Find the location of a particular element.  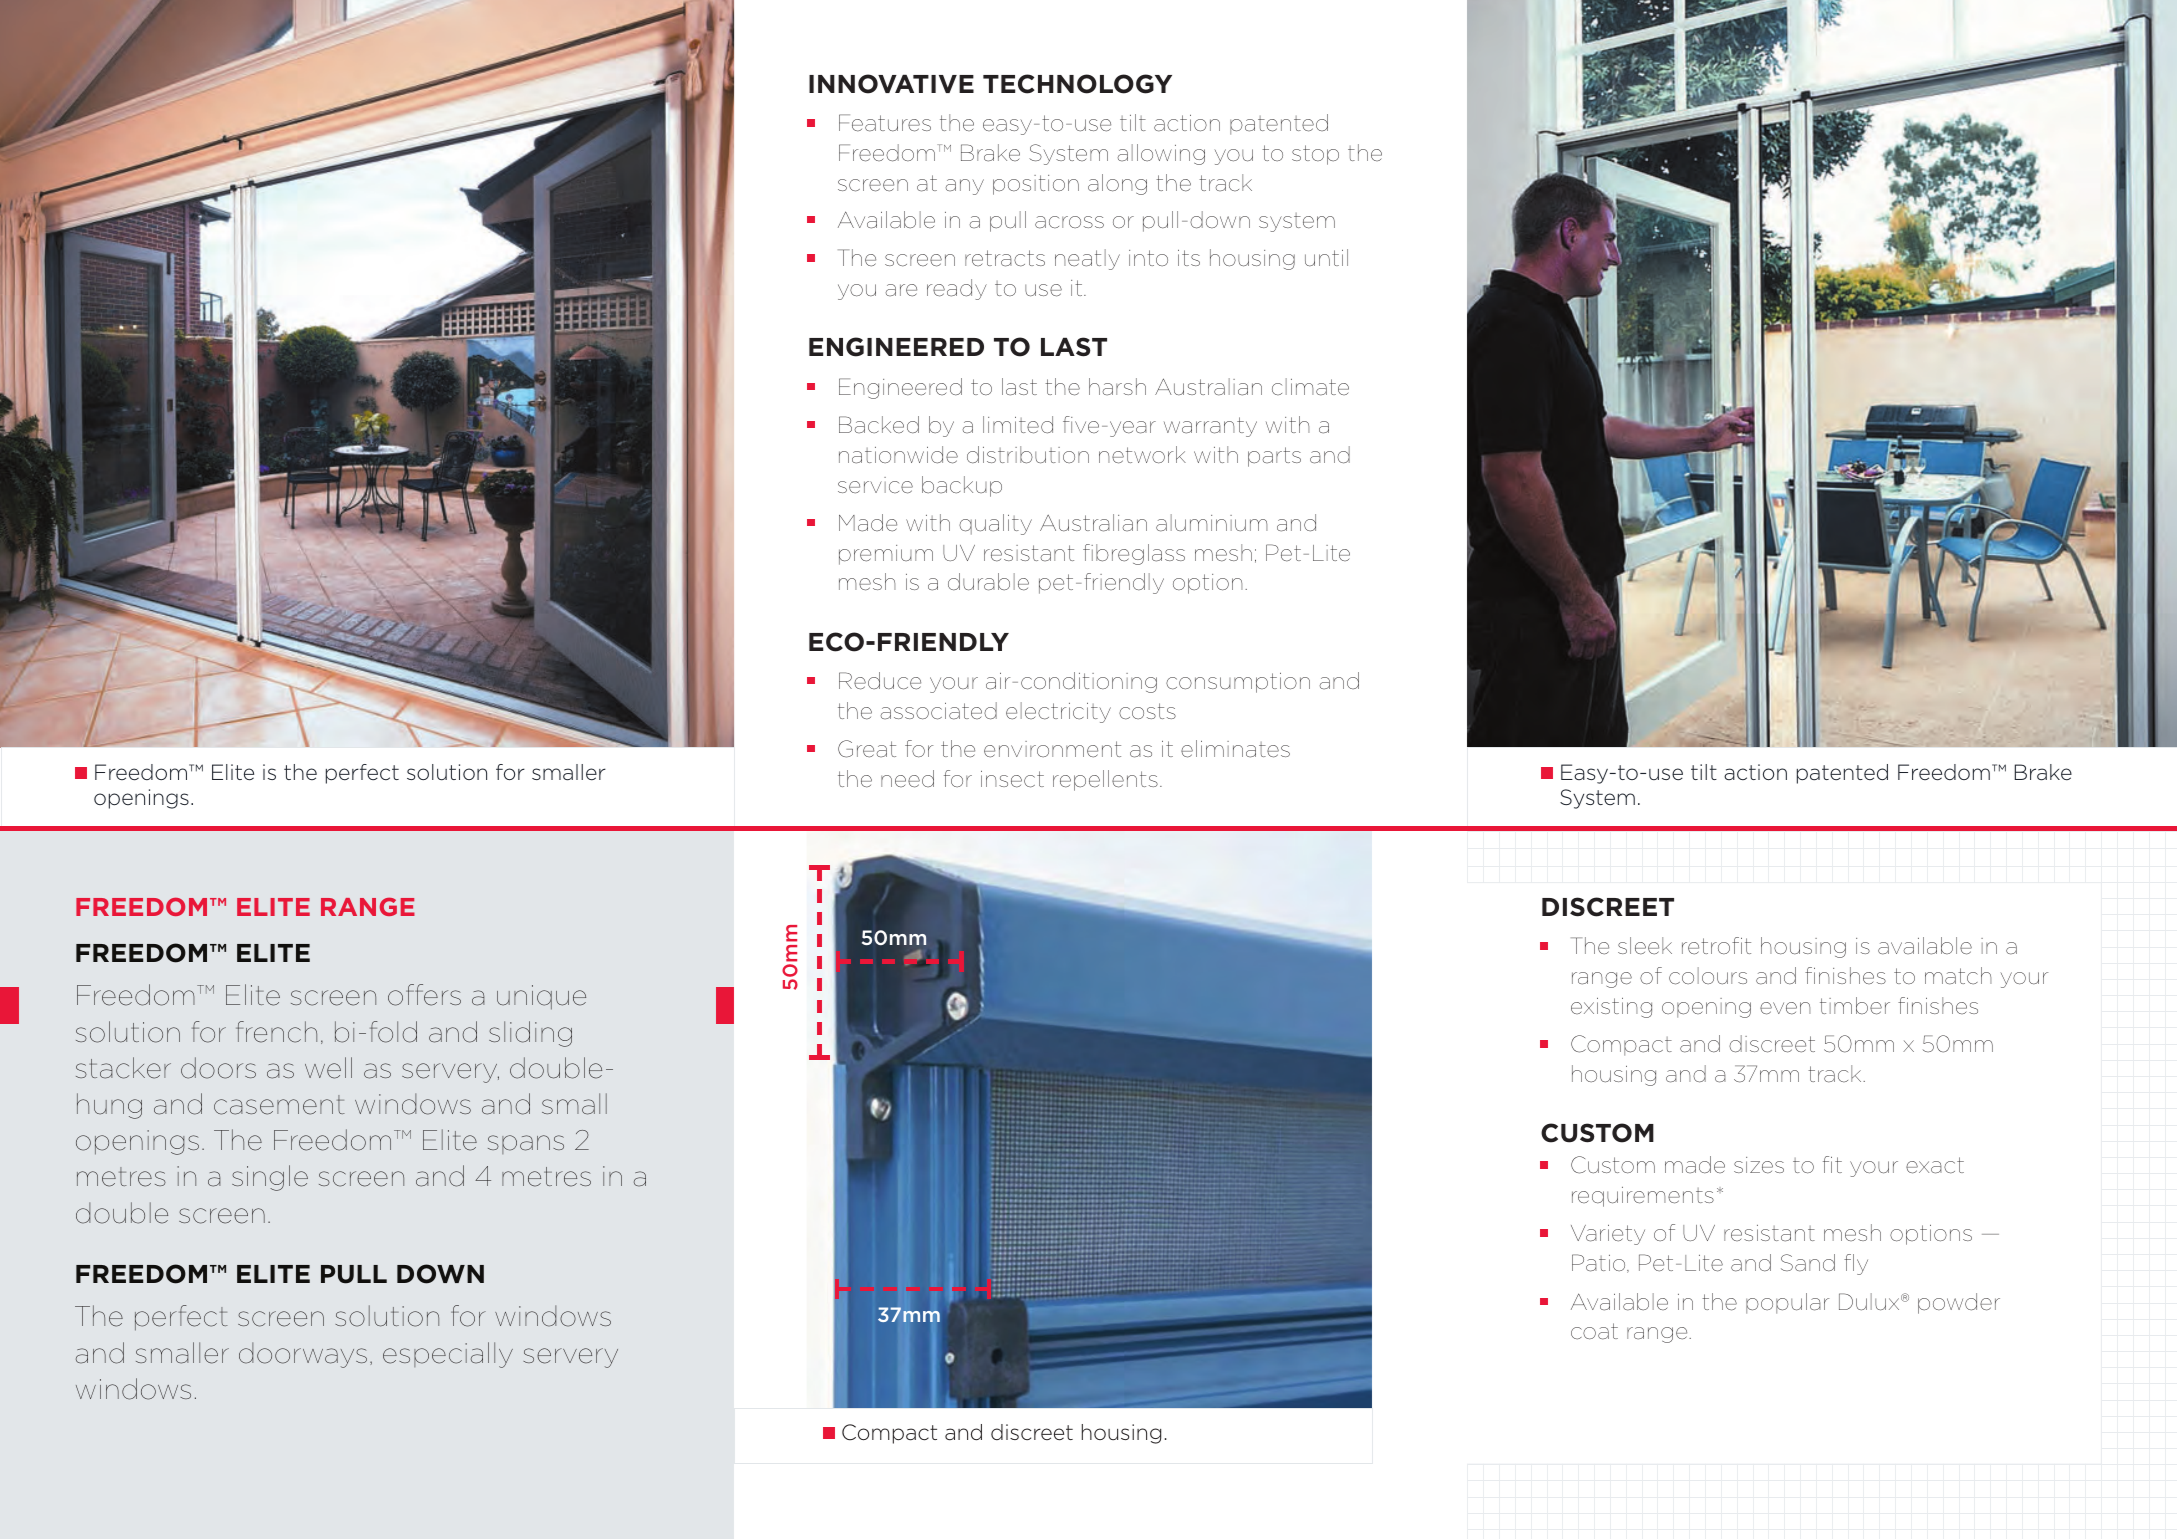

limited is located at coordinates (1018, 425).
